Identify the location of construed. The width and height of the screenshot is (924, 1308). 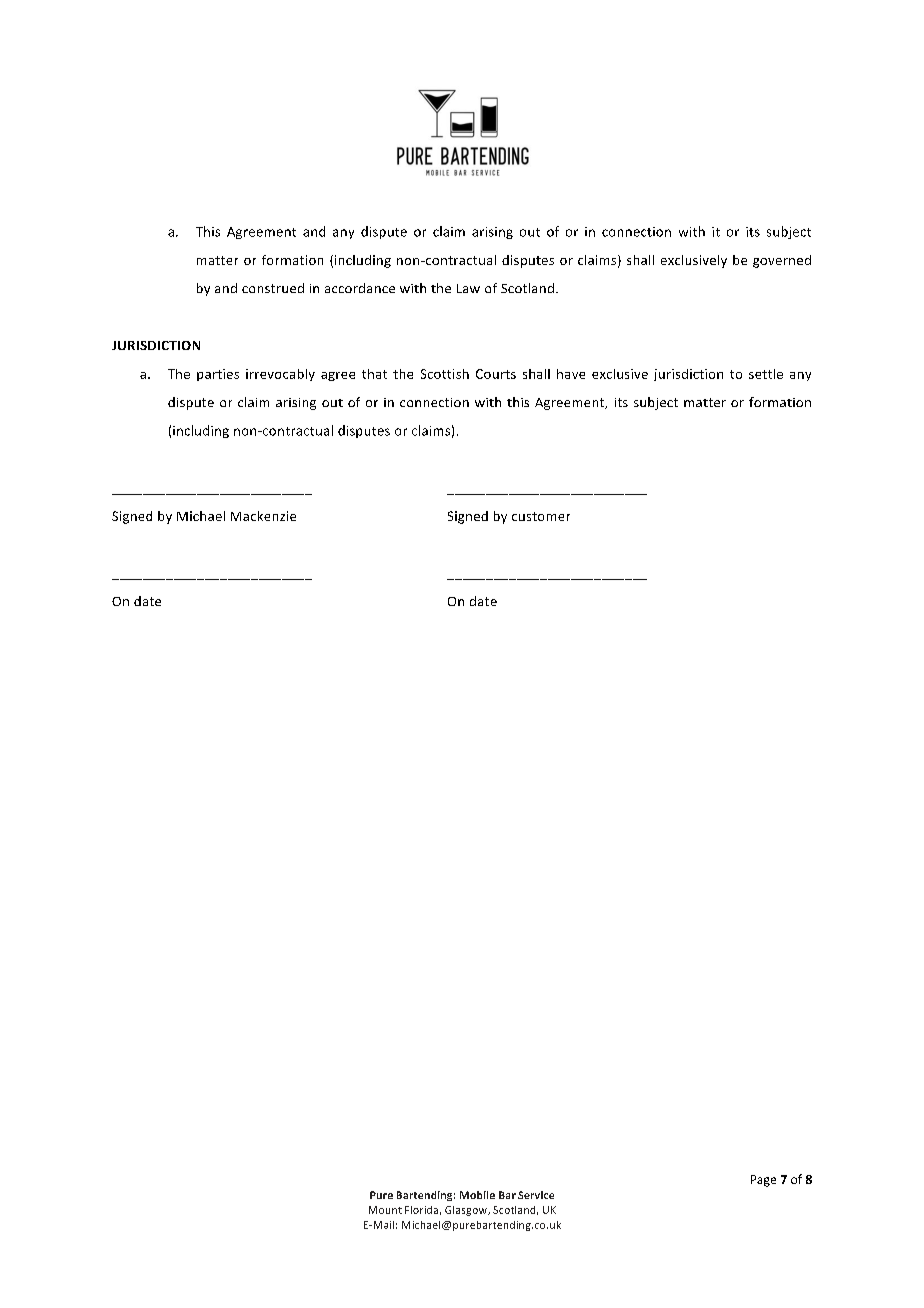
(273, 288).
